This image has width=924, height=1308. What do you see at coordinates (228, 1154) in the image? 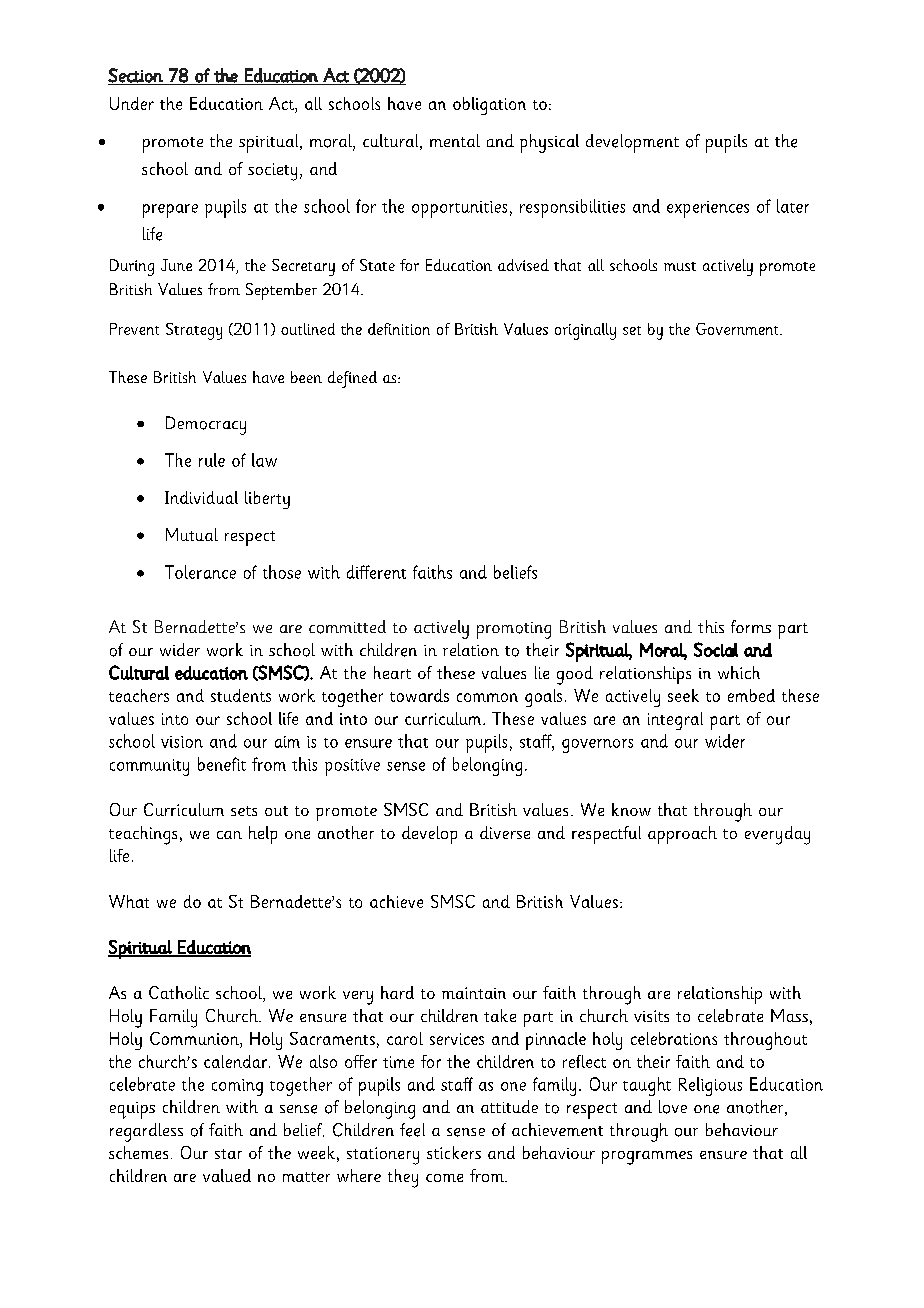
I see `star` at bounding box center [228, 1154].
